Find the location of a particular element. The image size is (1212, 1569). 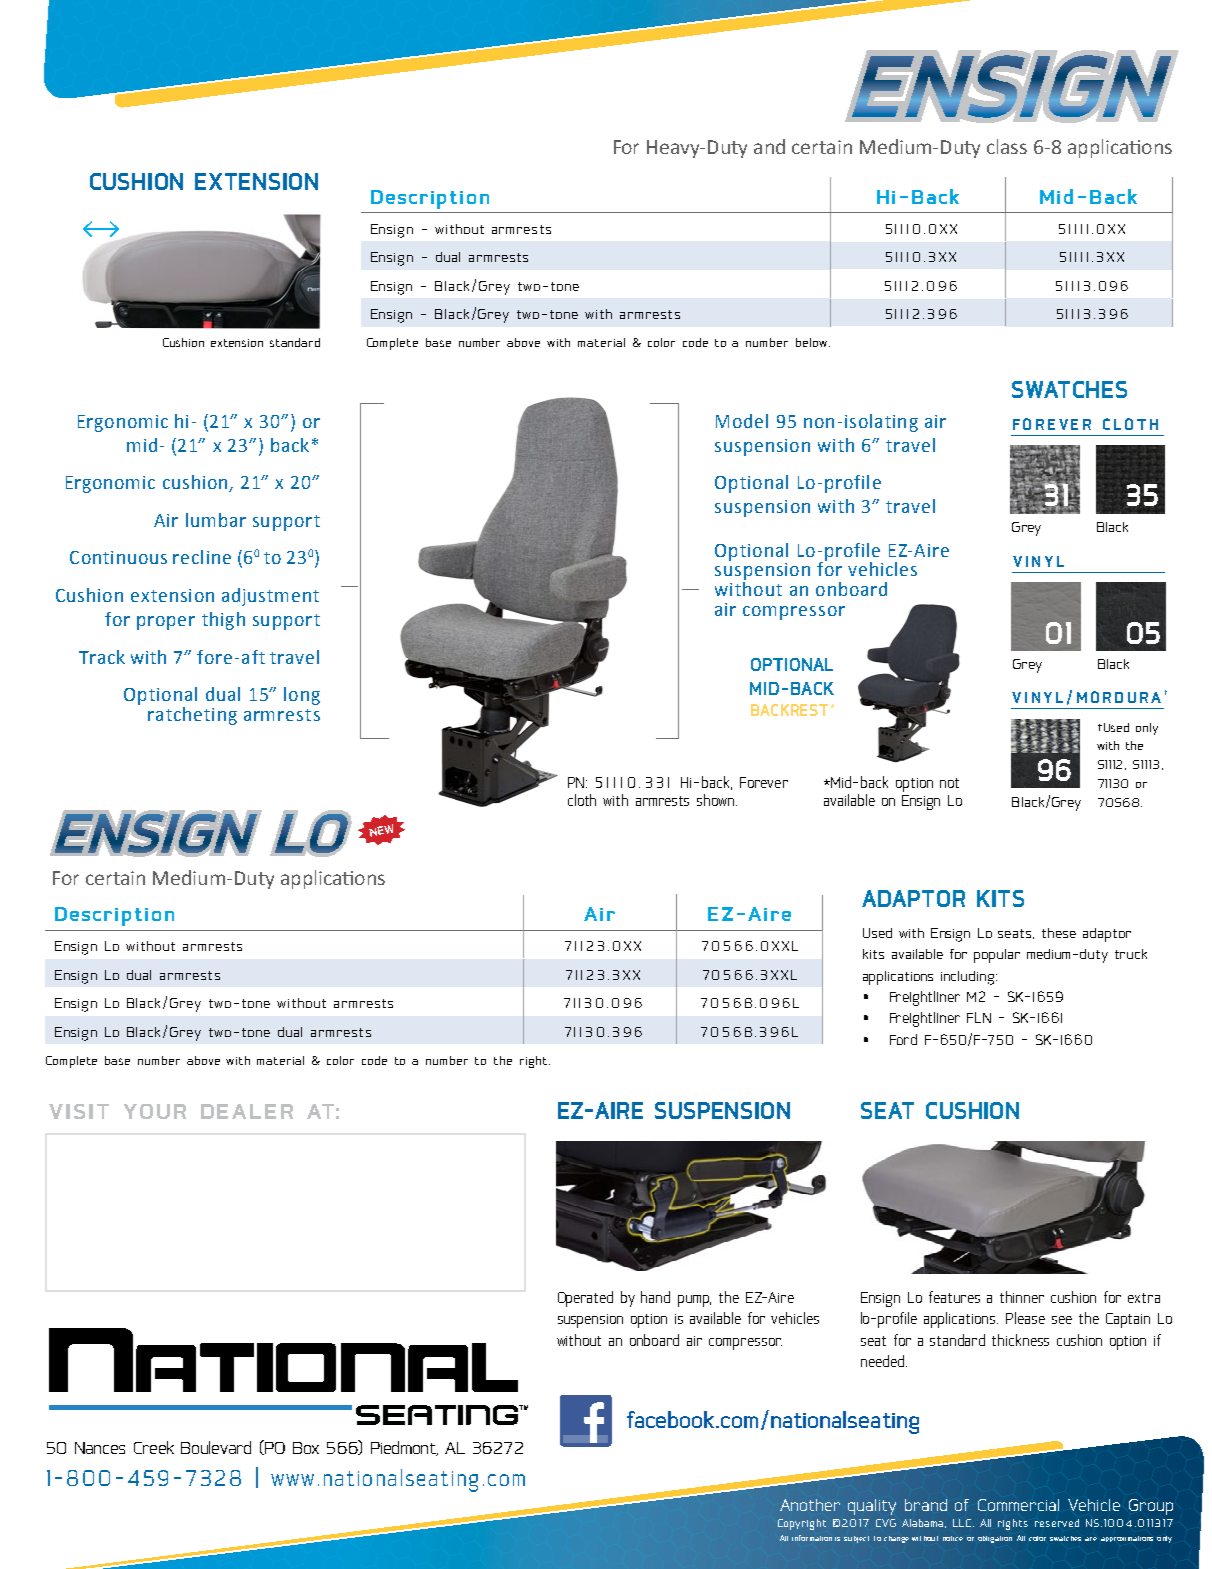

shown is located at coordinates (715, 800).
